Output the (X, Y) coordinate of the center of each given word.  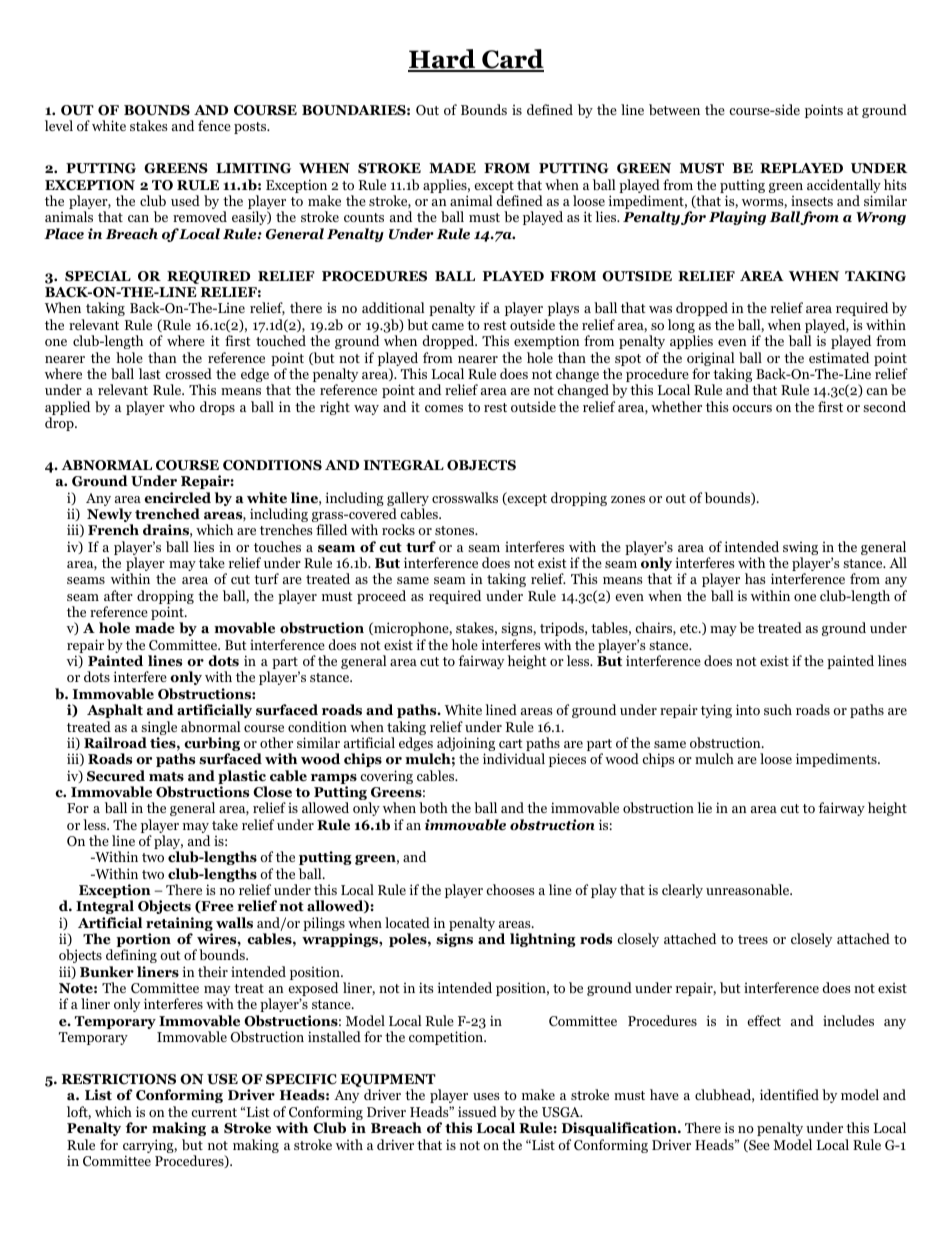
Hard (443, 60)
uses (486, 1096)
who (182, 406)
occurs (752, 408)
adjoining (466, 745)
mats (166, 777)
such (778, 709)
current (214, 1112)
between (674, 109)
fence (214, 125)
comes (444, 408)
